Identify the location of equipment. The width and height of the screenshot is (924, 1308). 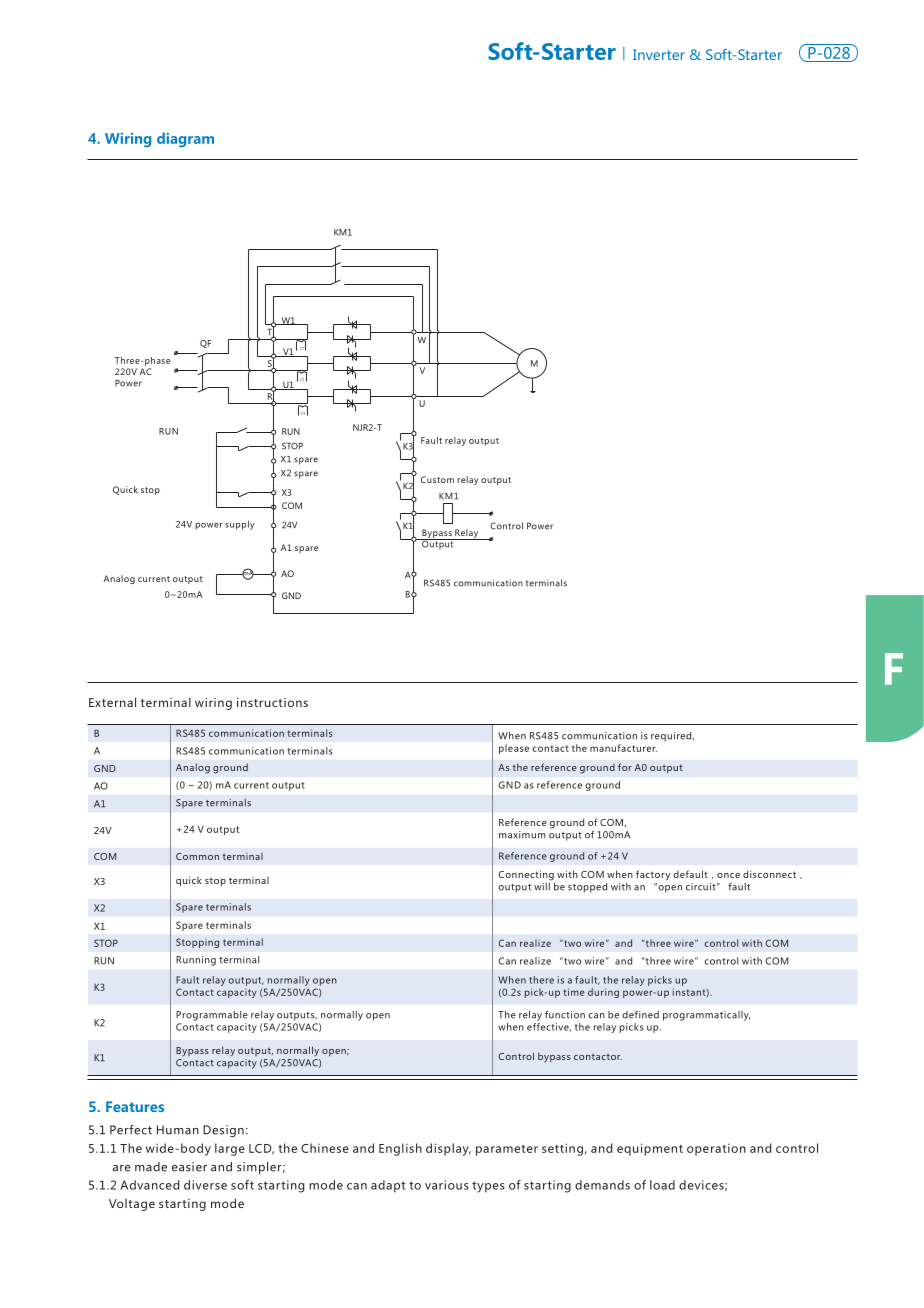
(650, 1149).
